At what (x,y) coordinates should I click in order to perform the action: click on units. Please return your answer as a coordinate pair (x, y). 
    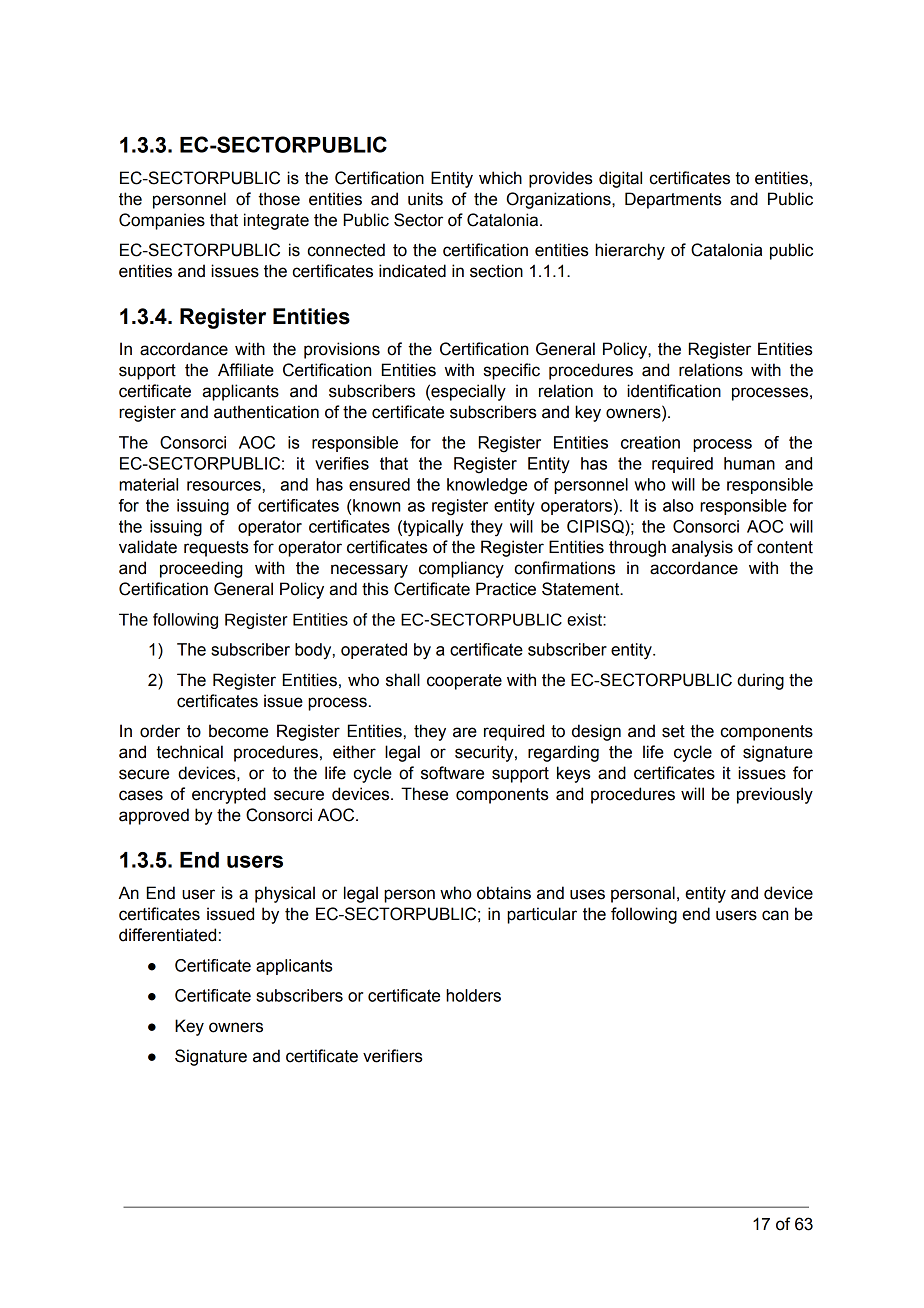
    Looking at the image, I should click on (425, 199).
